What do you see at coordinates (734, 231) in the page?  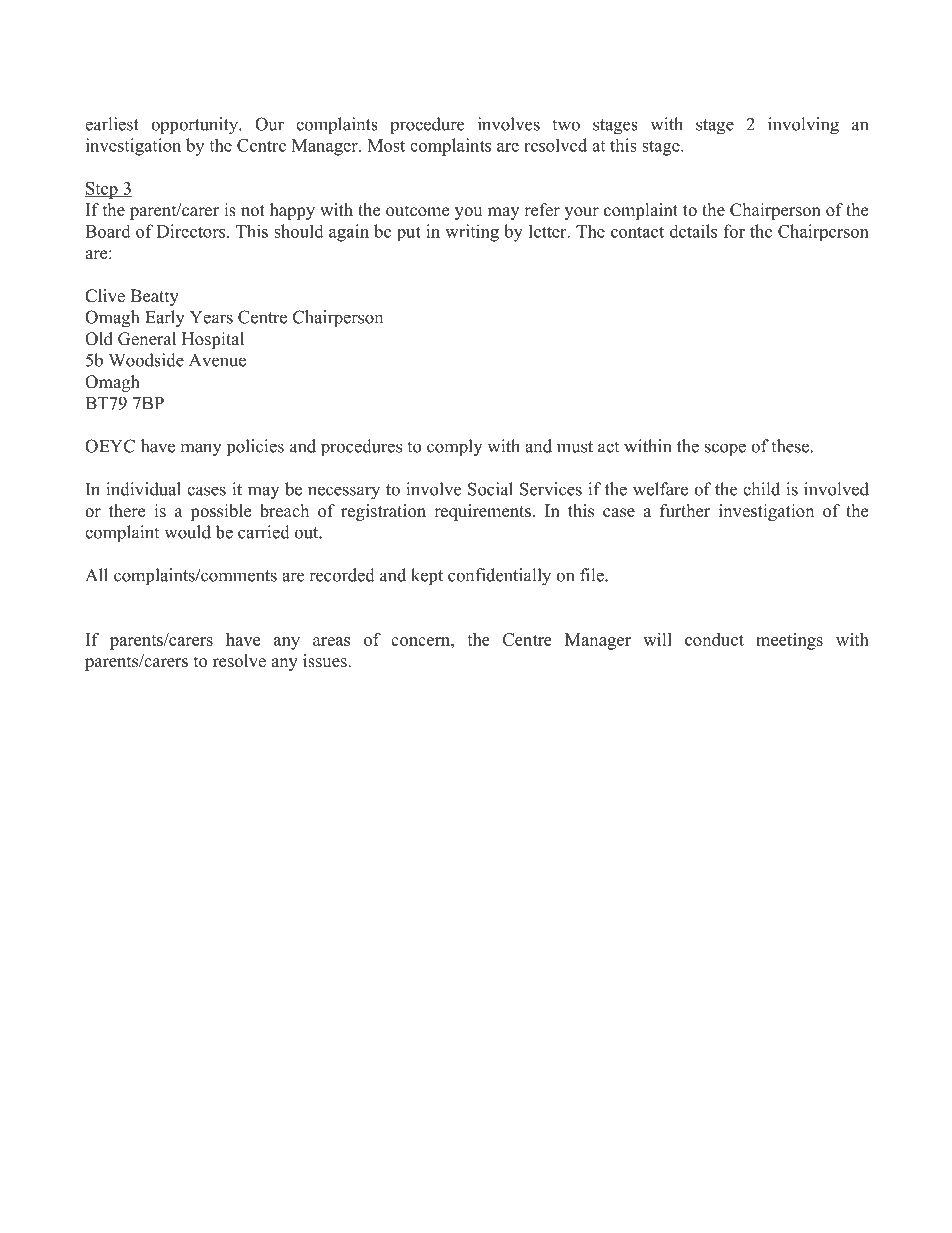 I see `for` at bounding box center [734, 231].
